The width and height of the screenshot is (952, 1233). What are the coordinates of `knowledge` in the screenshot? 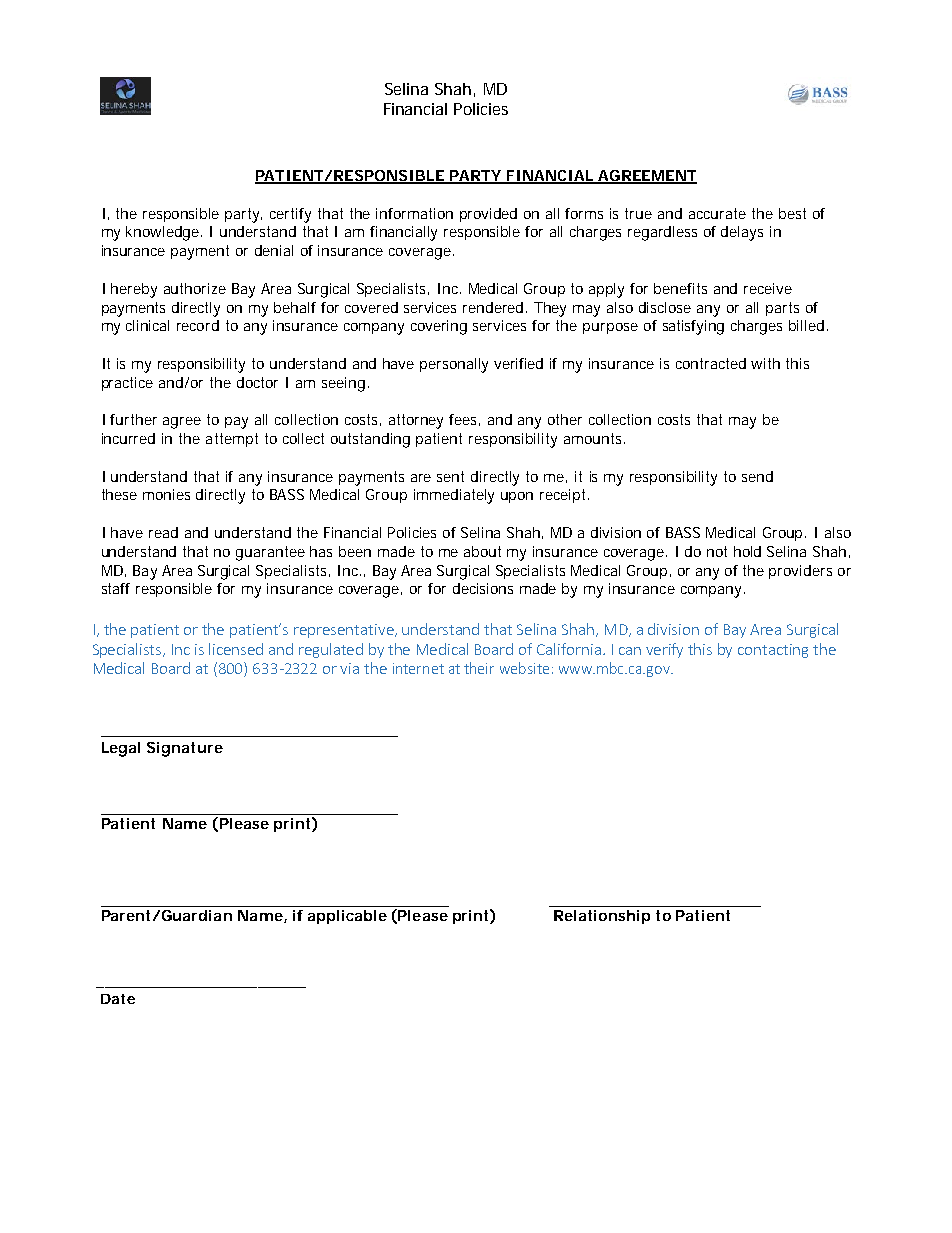 It's located at (164, 233).
